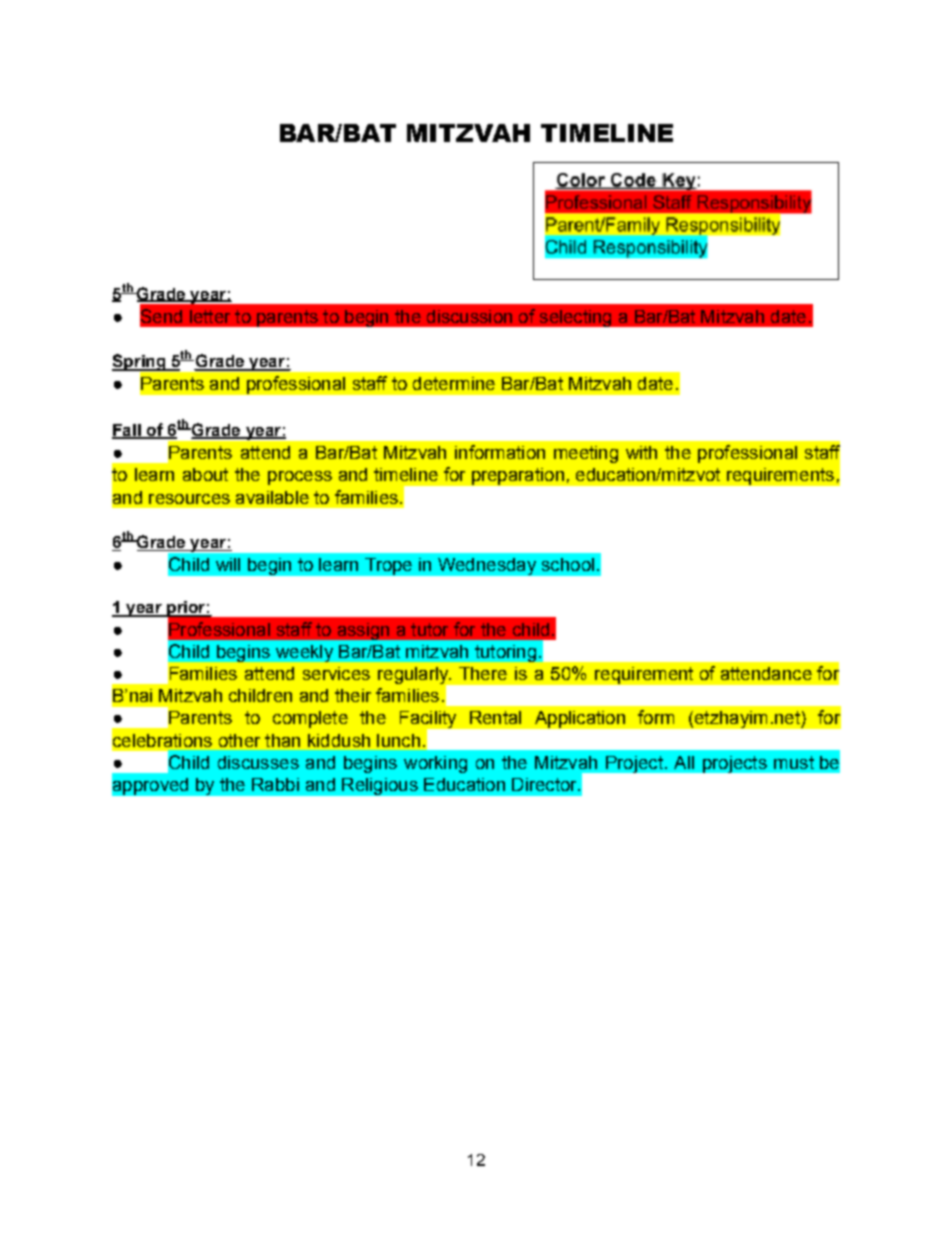  What do you see at coordinates (304, 653) in the screenshot?
I see `weekly` at bounding box center [304, 653].
